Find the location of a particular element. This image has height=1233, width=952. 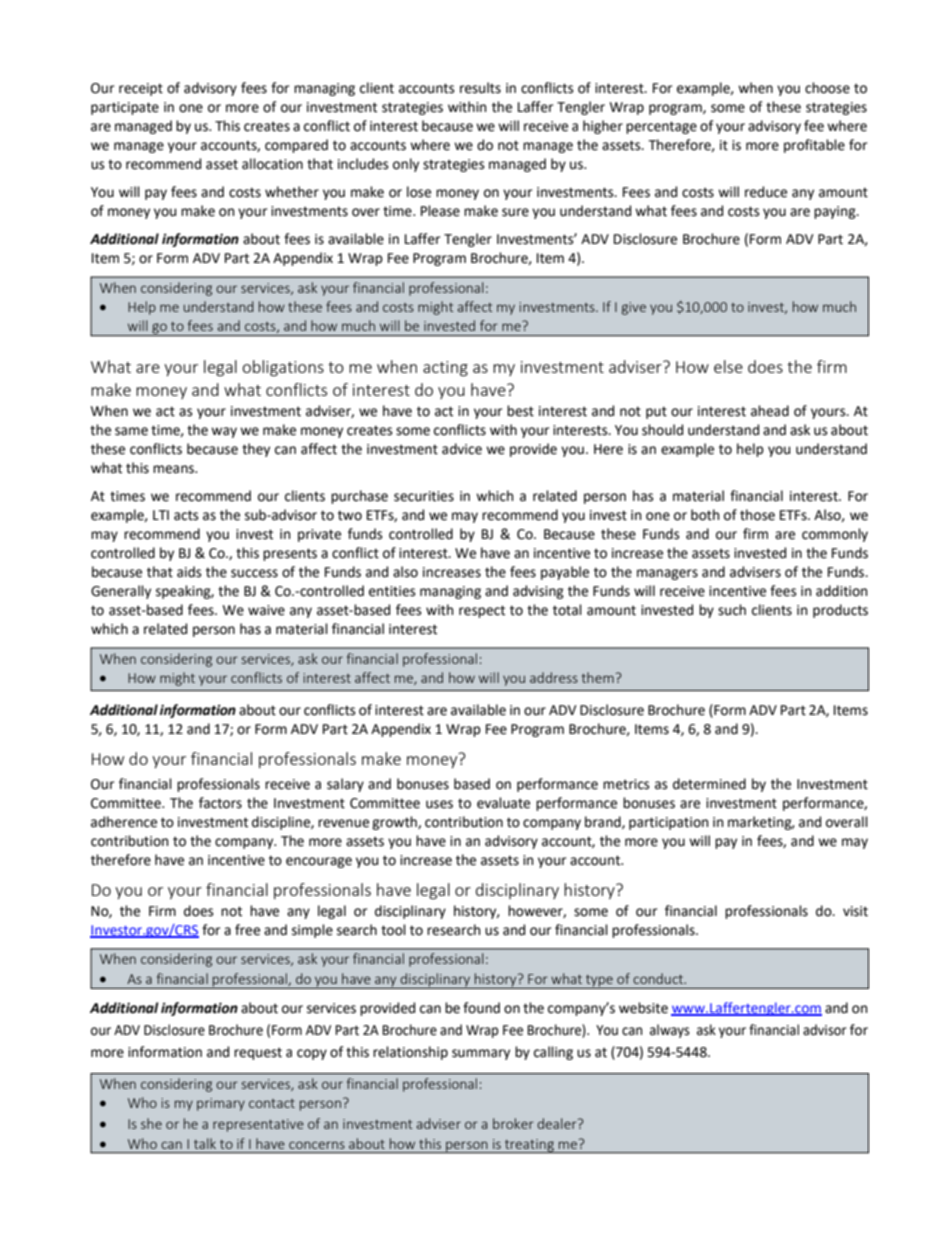

profitable is located at coordinates (814, 146).
